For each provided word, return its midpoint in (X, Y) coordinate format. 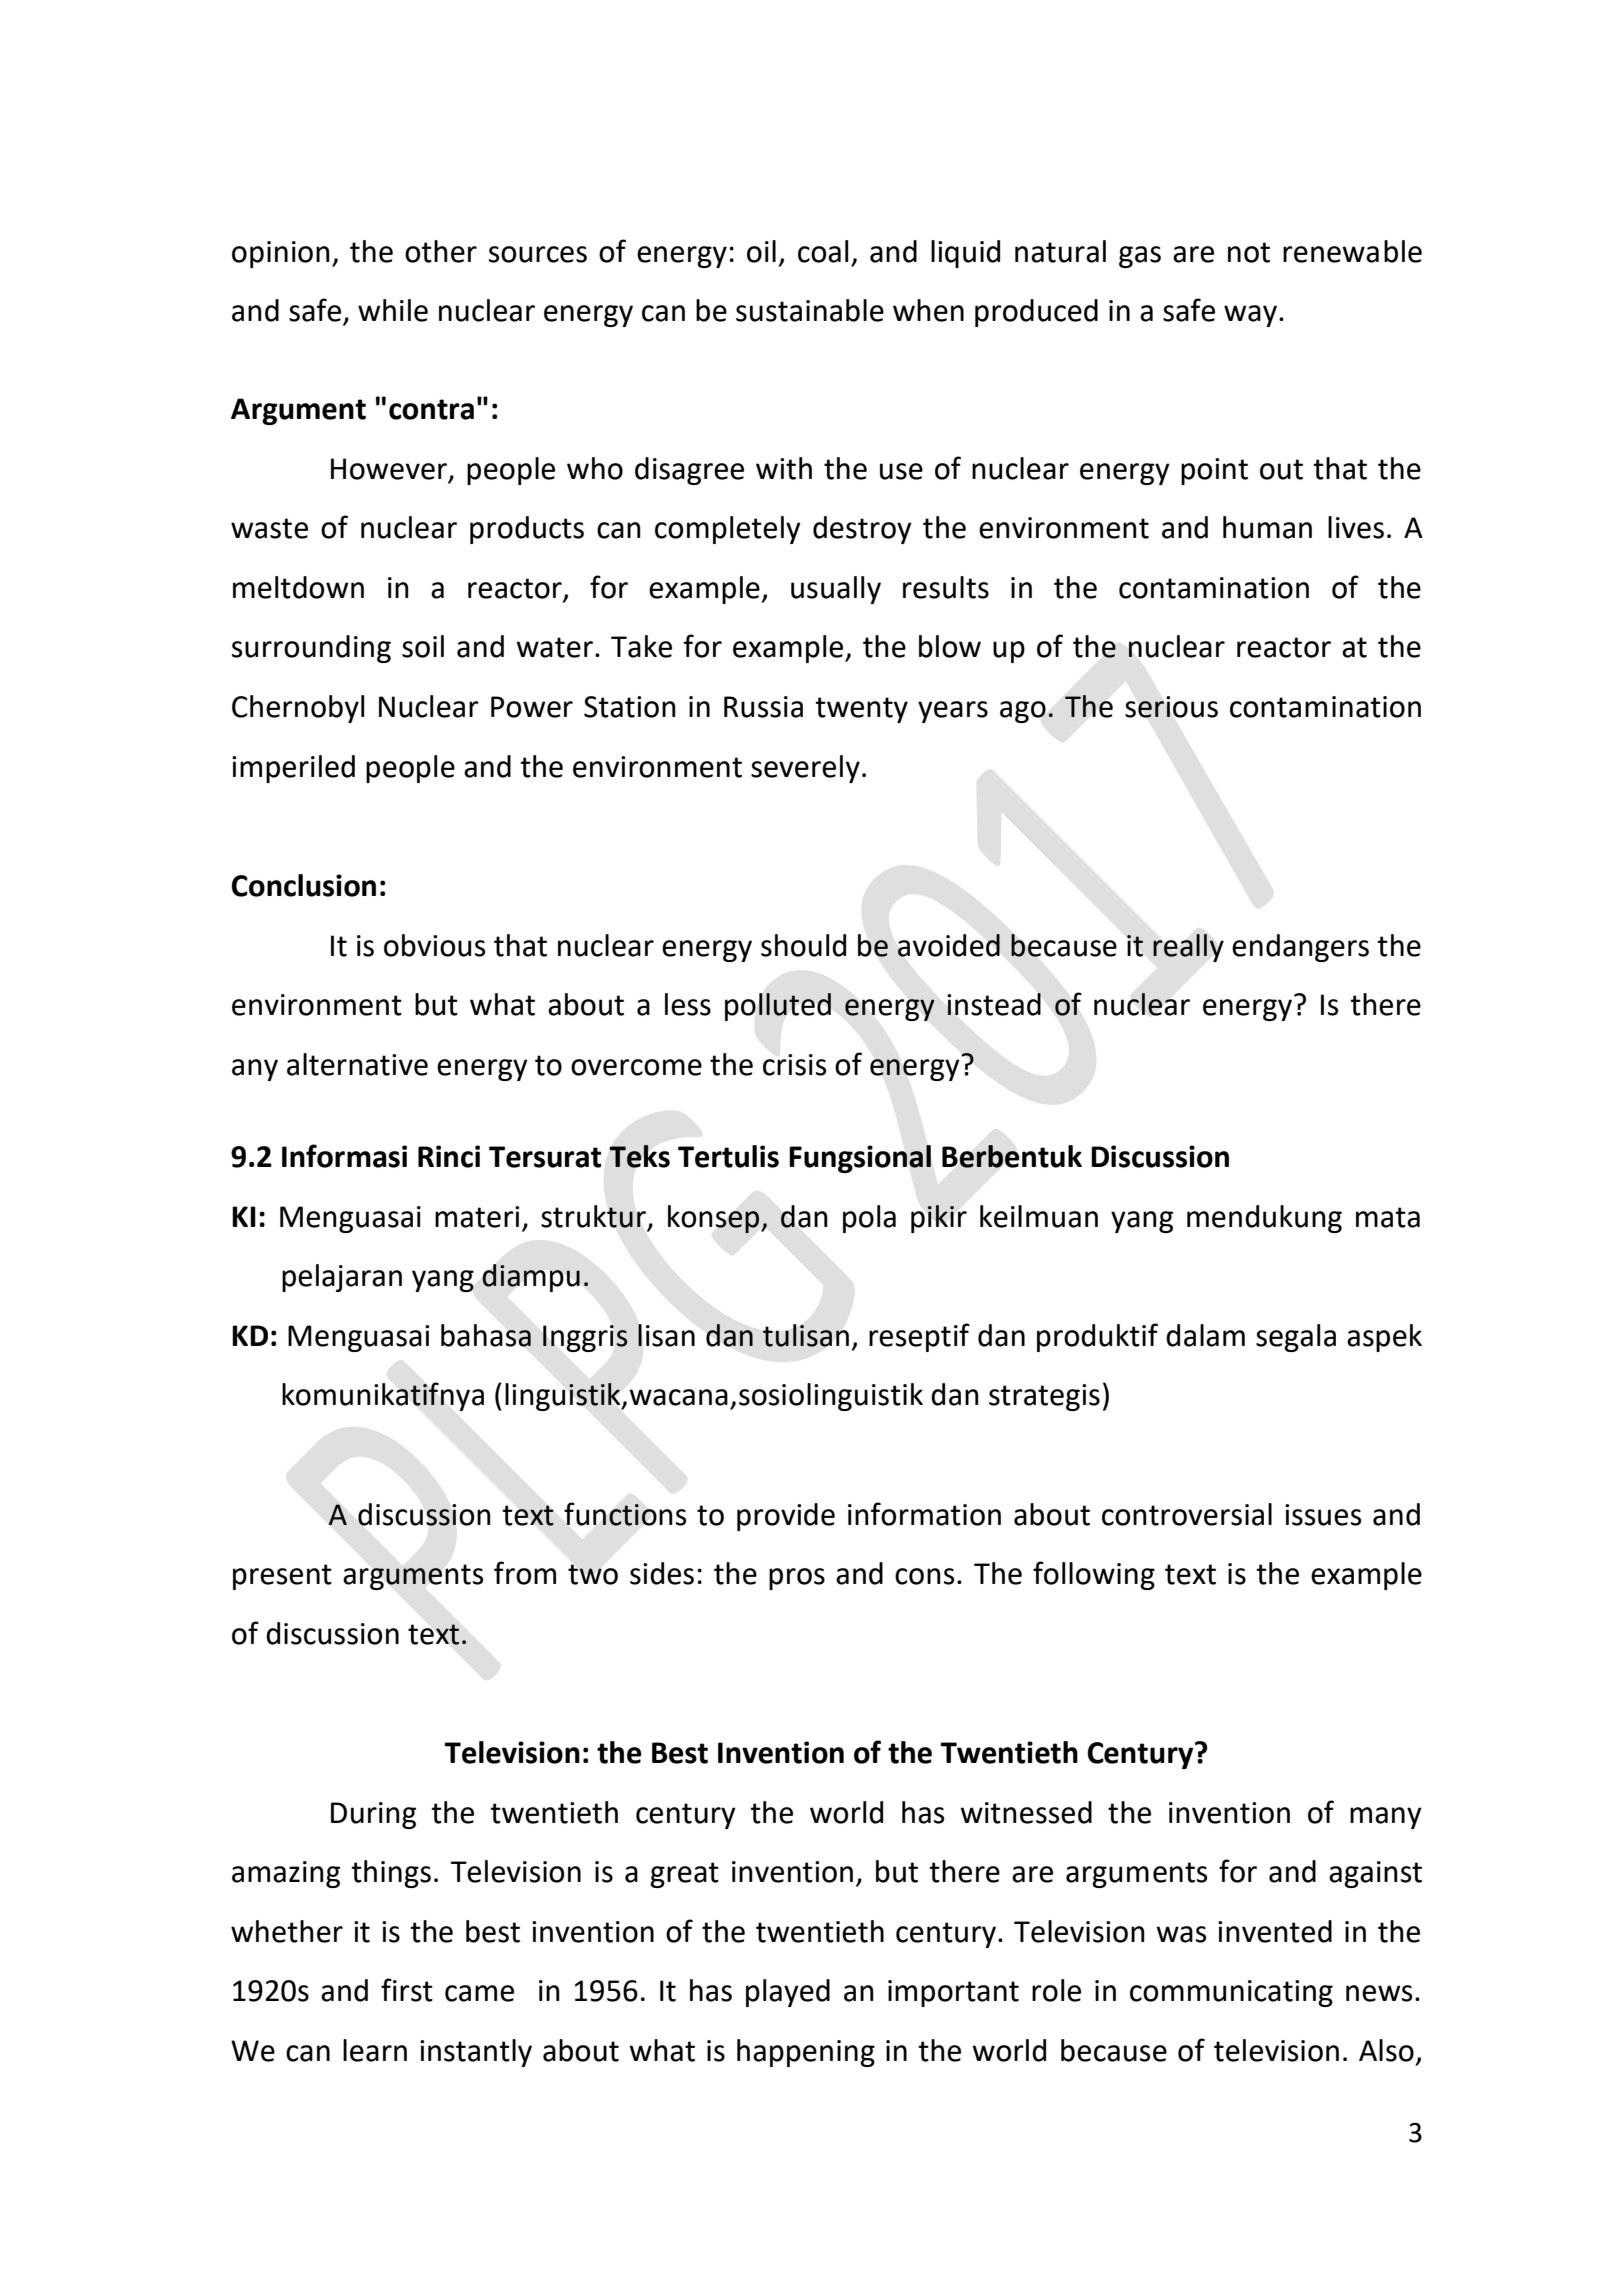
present (282, 1577)
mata (1388, 1217)
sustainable (810, 310)
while (393, 310)
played (788, 1993)
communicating (1231, 1993)
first (407, 1990)
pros (797, 1579)
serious (1171, 707)
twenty (861, 710)
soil (423, 646)
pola (869, 1219)
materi (477, 1217)
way (1250, 316)
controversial (1187, 1514)
